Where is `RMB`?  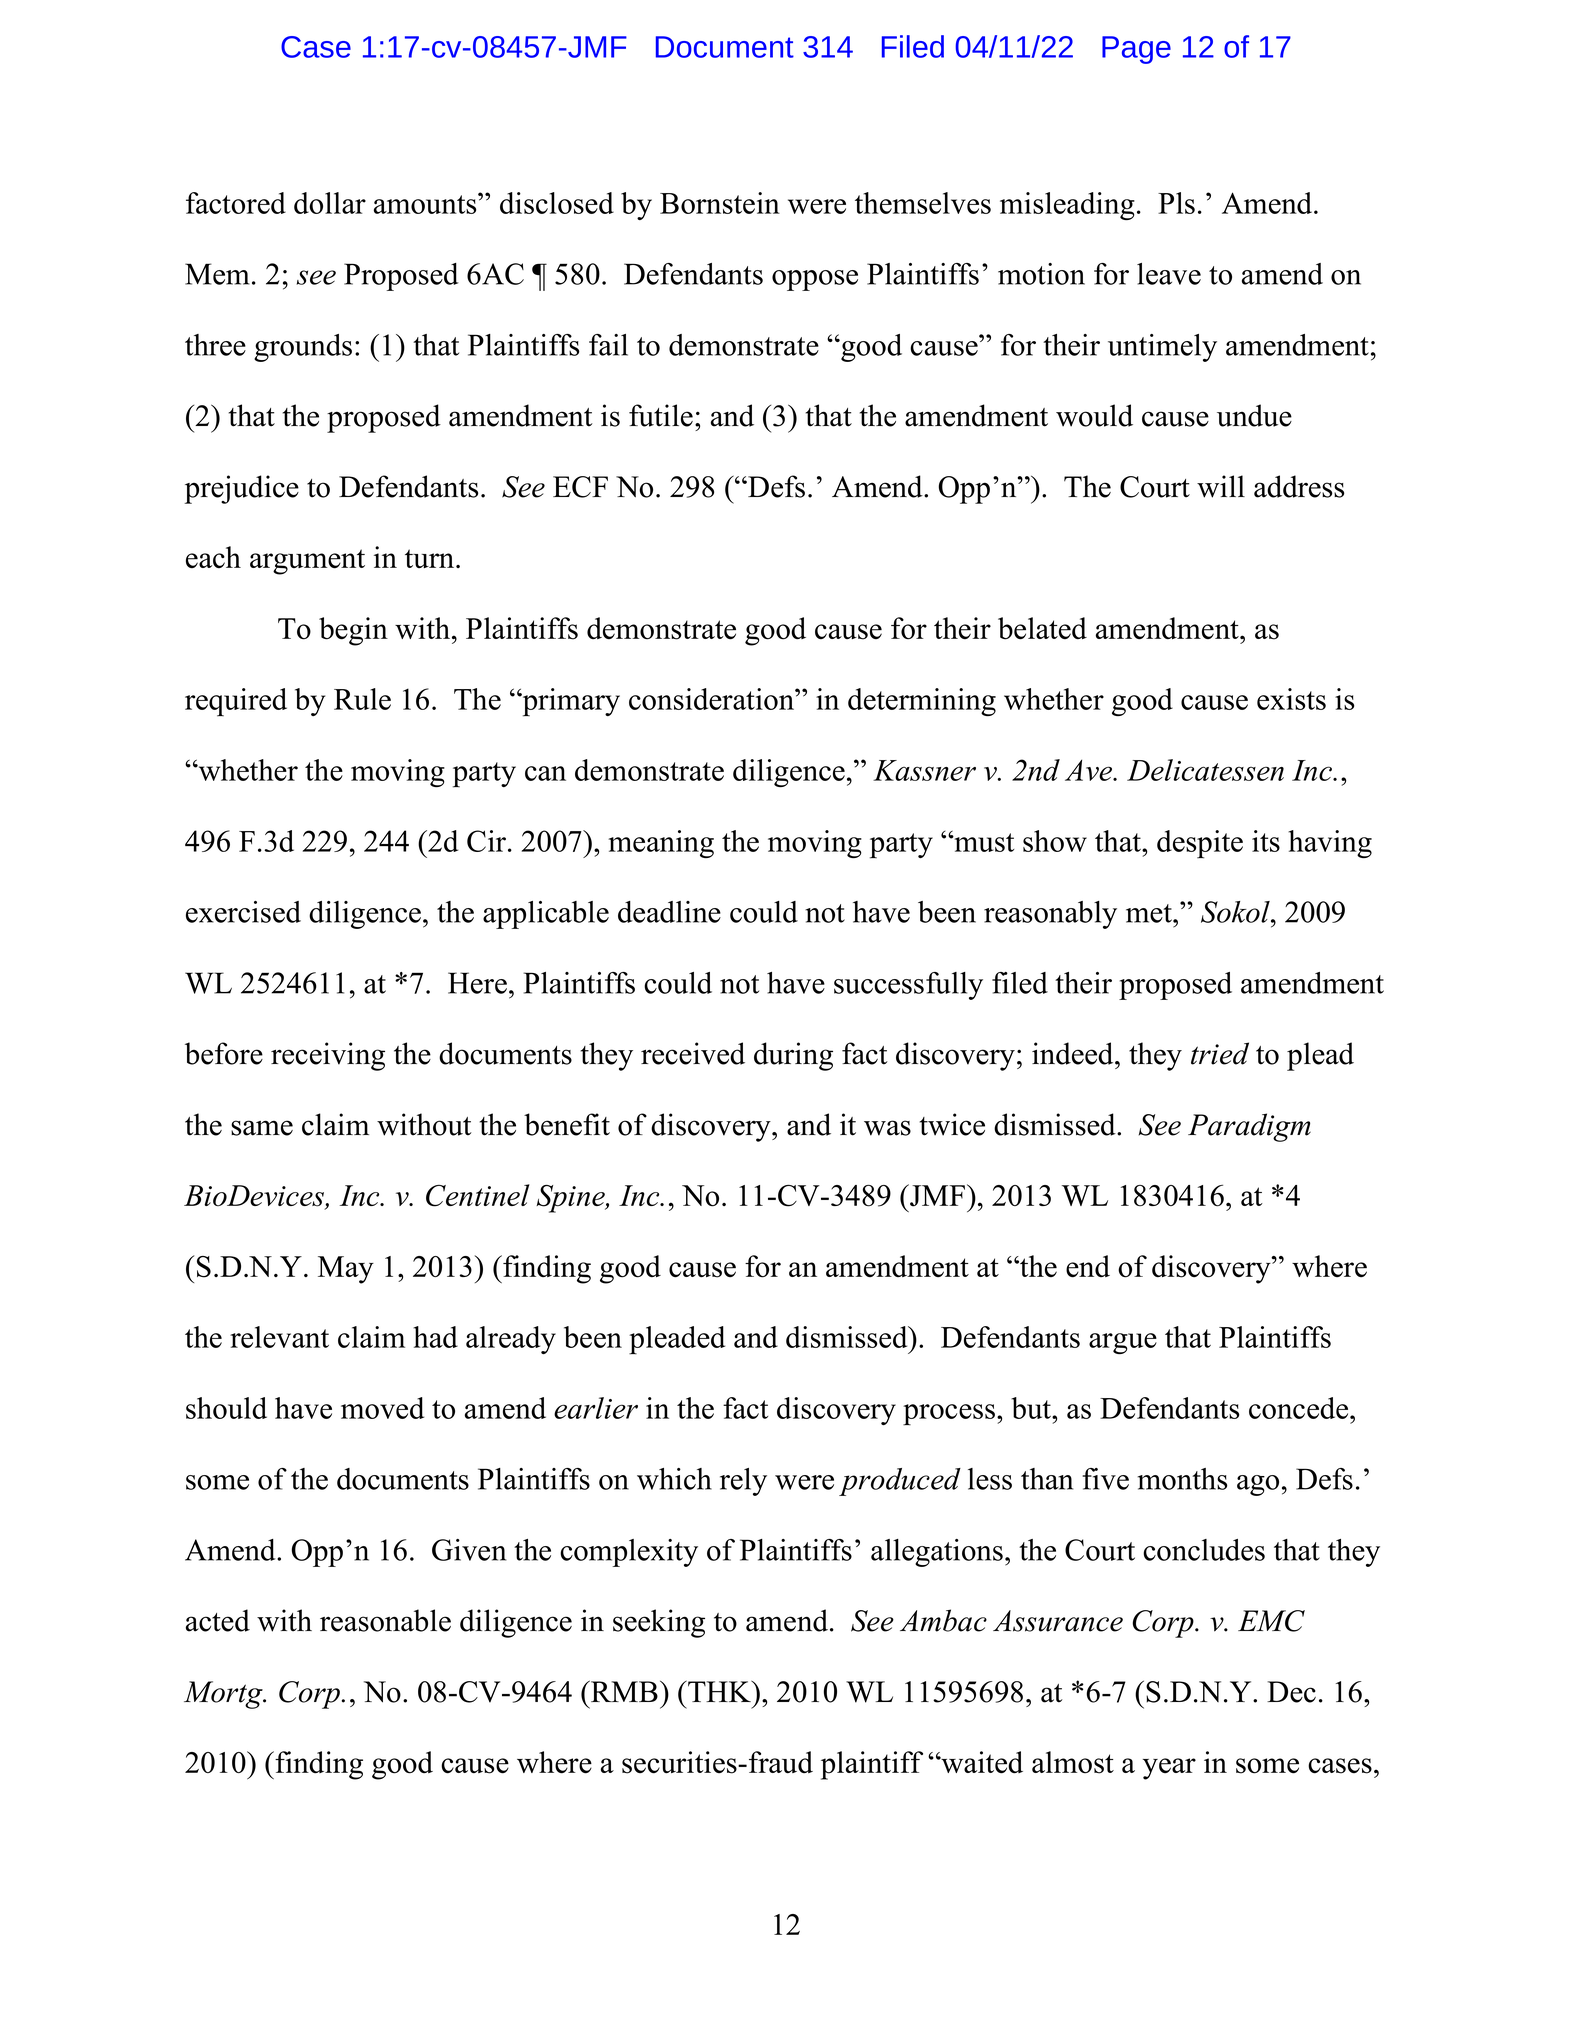 RMB is located at coordinates (623, 1691).
